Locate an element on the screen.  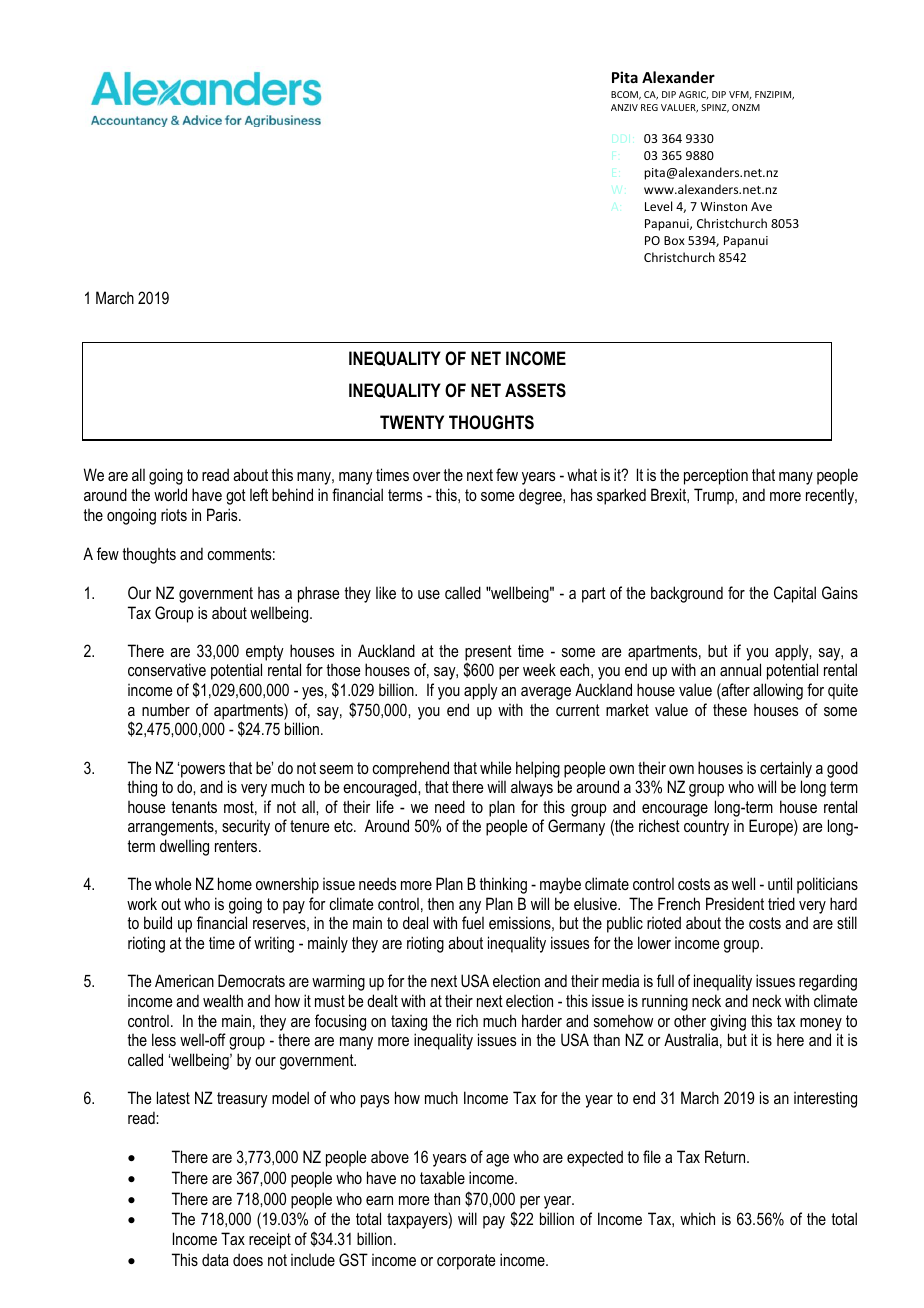
TWENTY is located at coordinates (412, 422).
